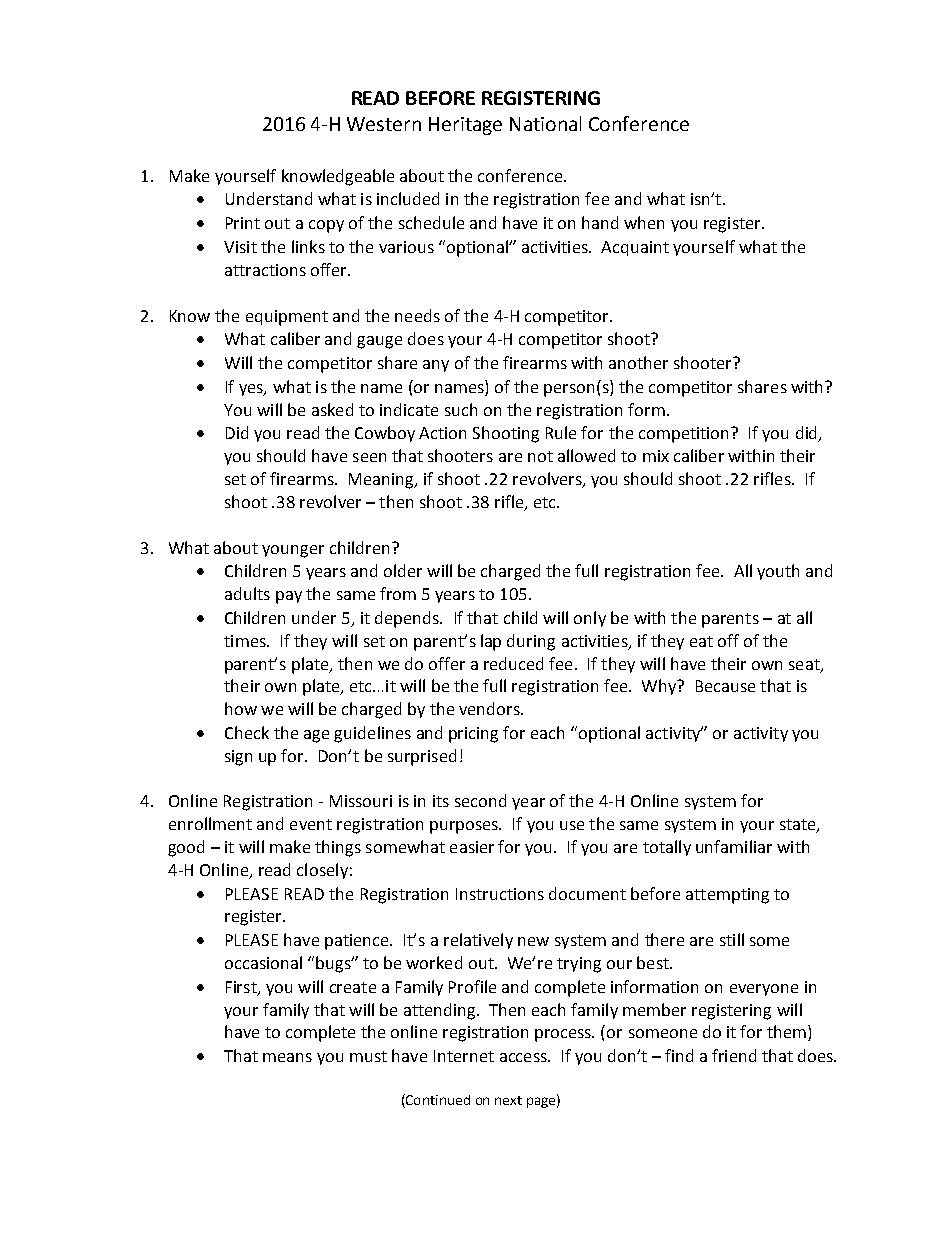  What do you see at coordinates (332, 409) in the image?
I see `asked` at bounding box center [332, 409].
